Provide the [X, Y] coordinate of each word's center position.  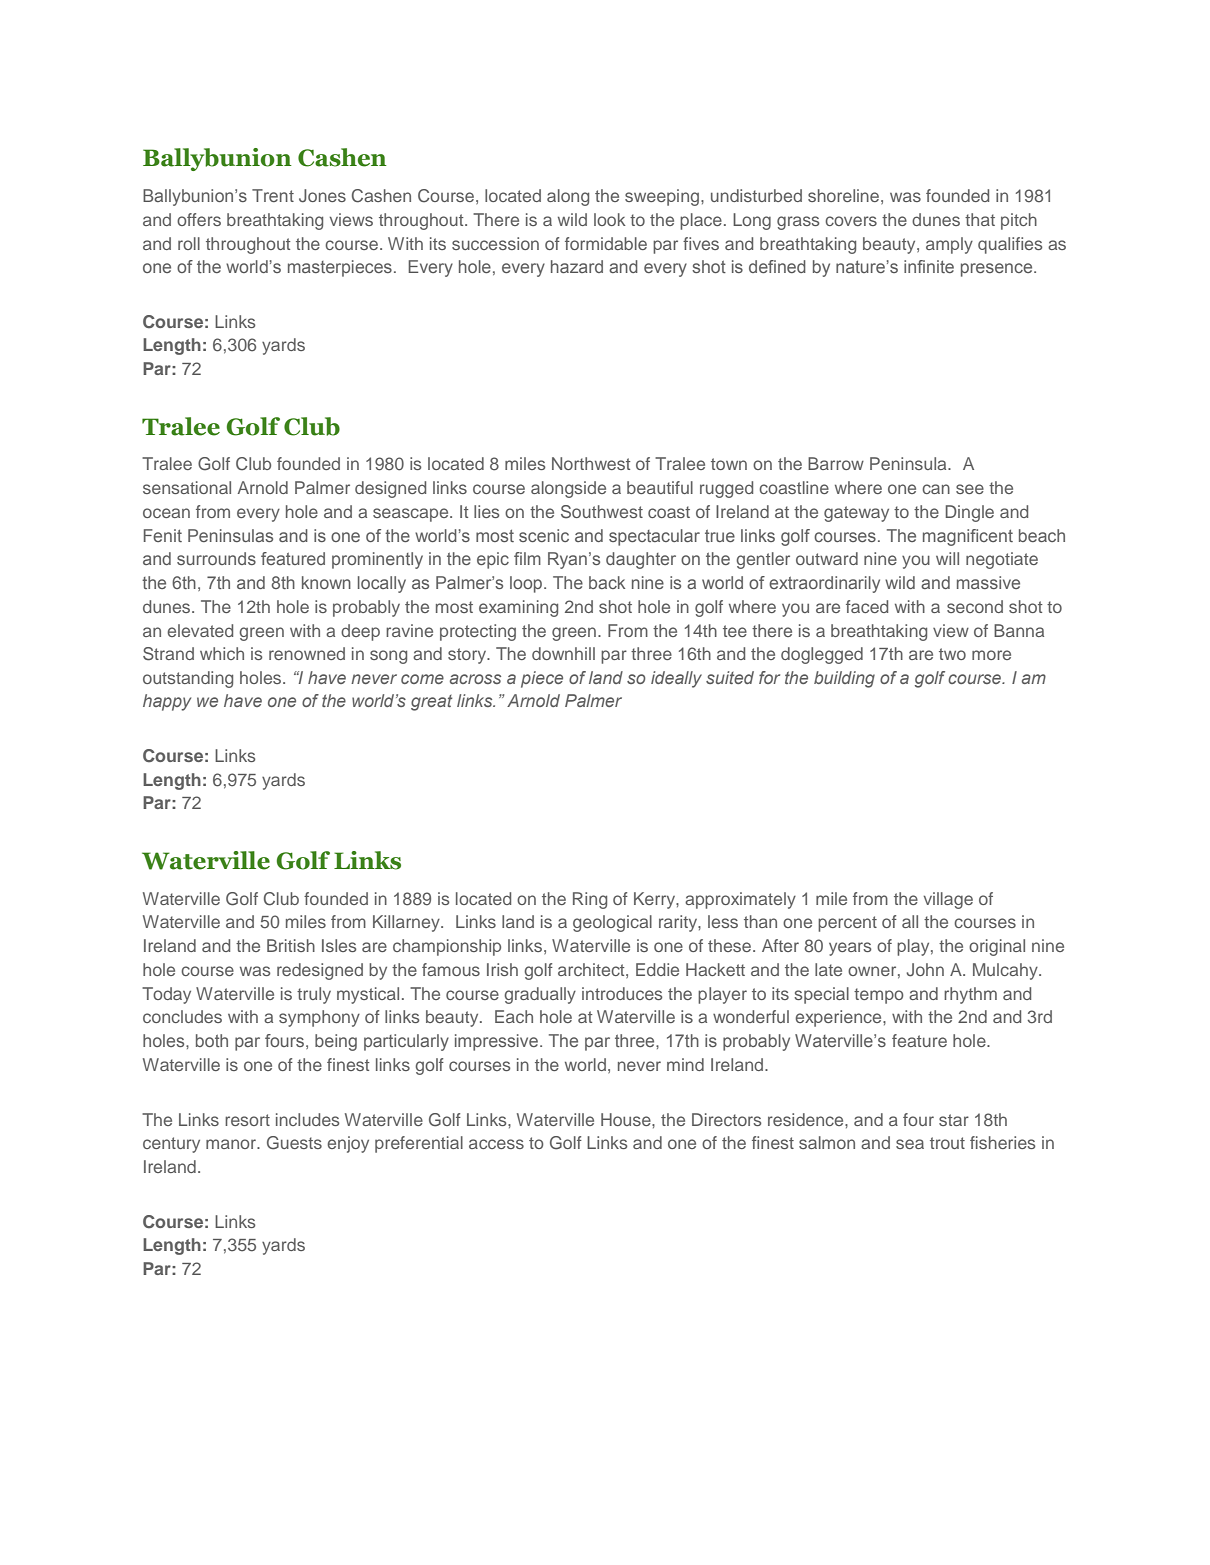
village [948, 900]
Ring [590, 900]
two [952, 654]
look [610, 219]
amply [949, 245]
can [936, 489]
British [291, 945]
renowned [307, 653]
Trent [273, 195]
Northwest [591, 463]
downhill [563, 653]
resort [247, 1120]
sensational [187, 487]
